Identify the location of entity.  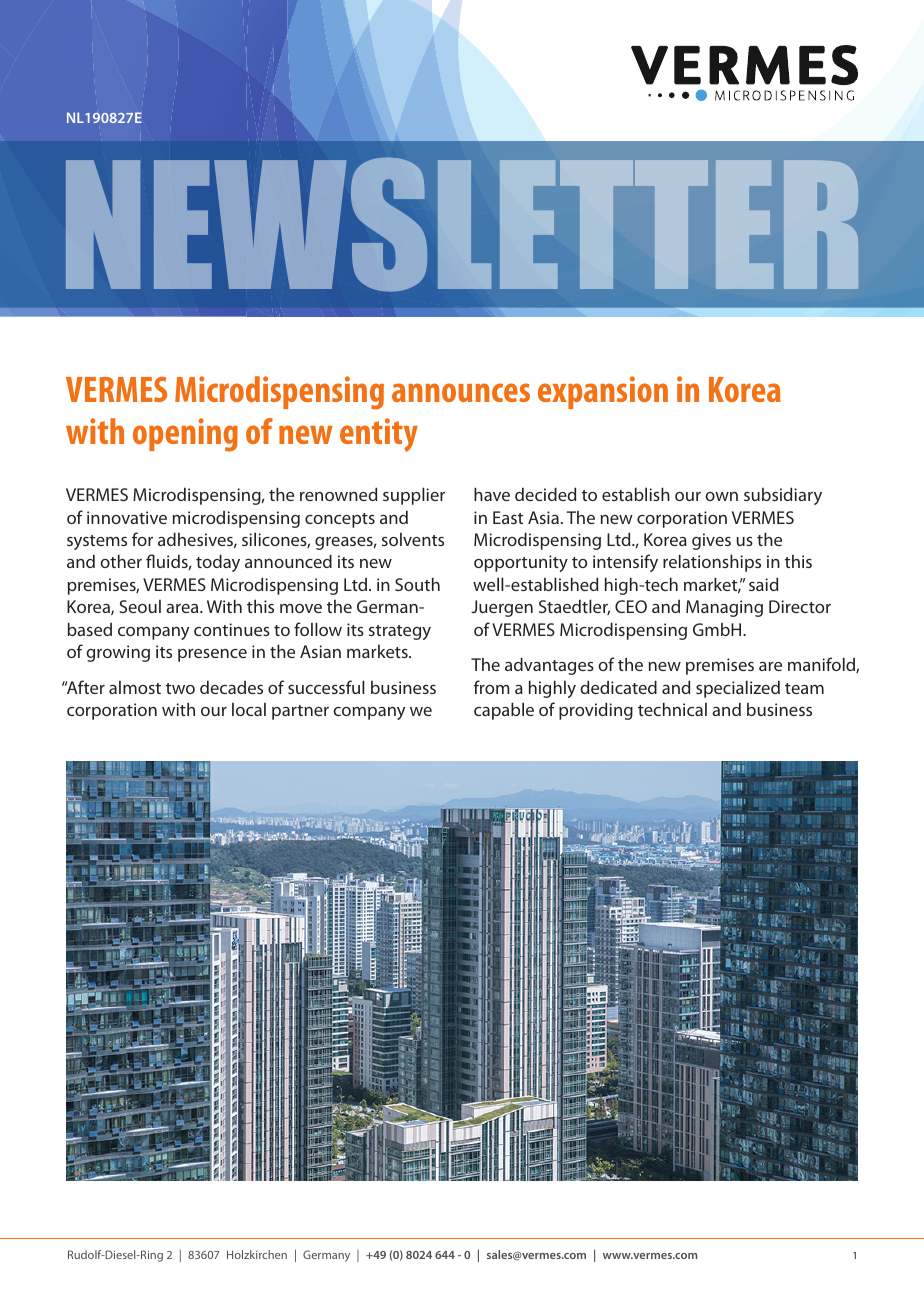
(379, 435).
